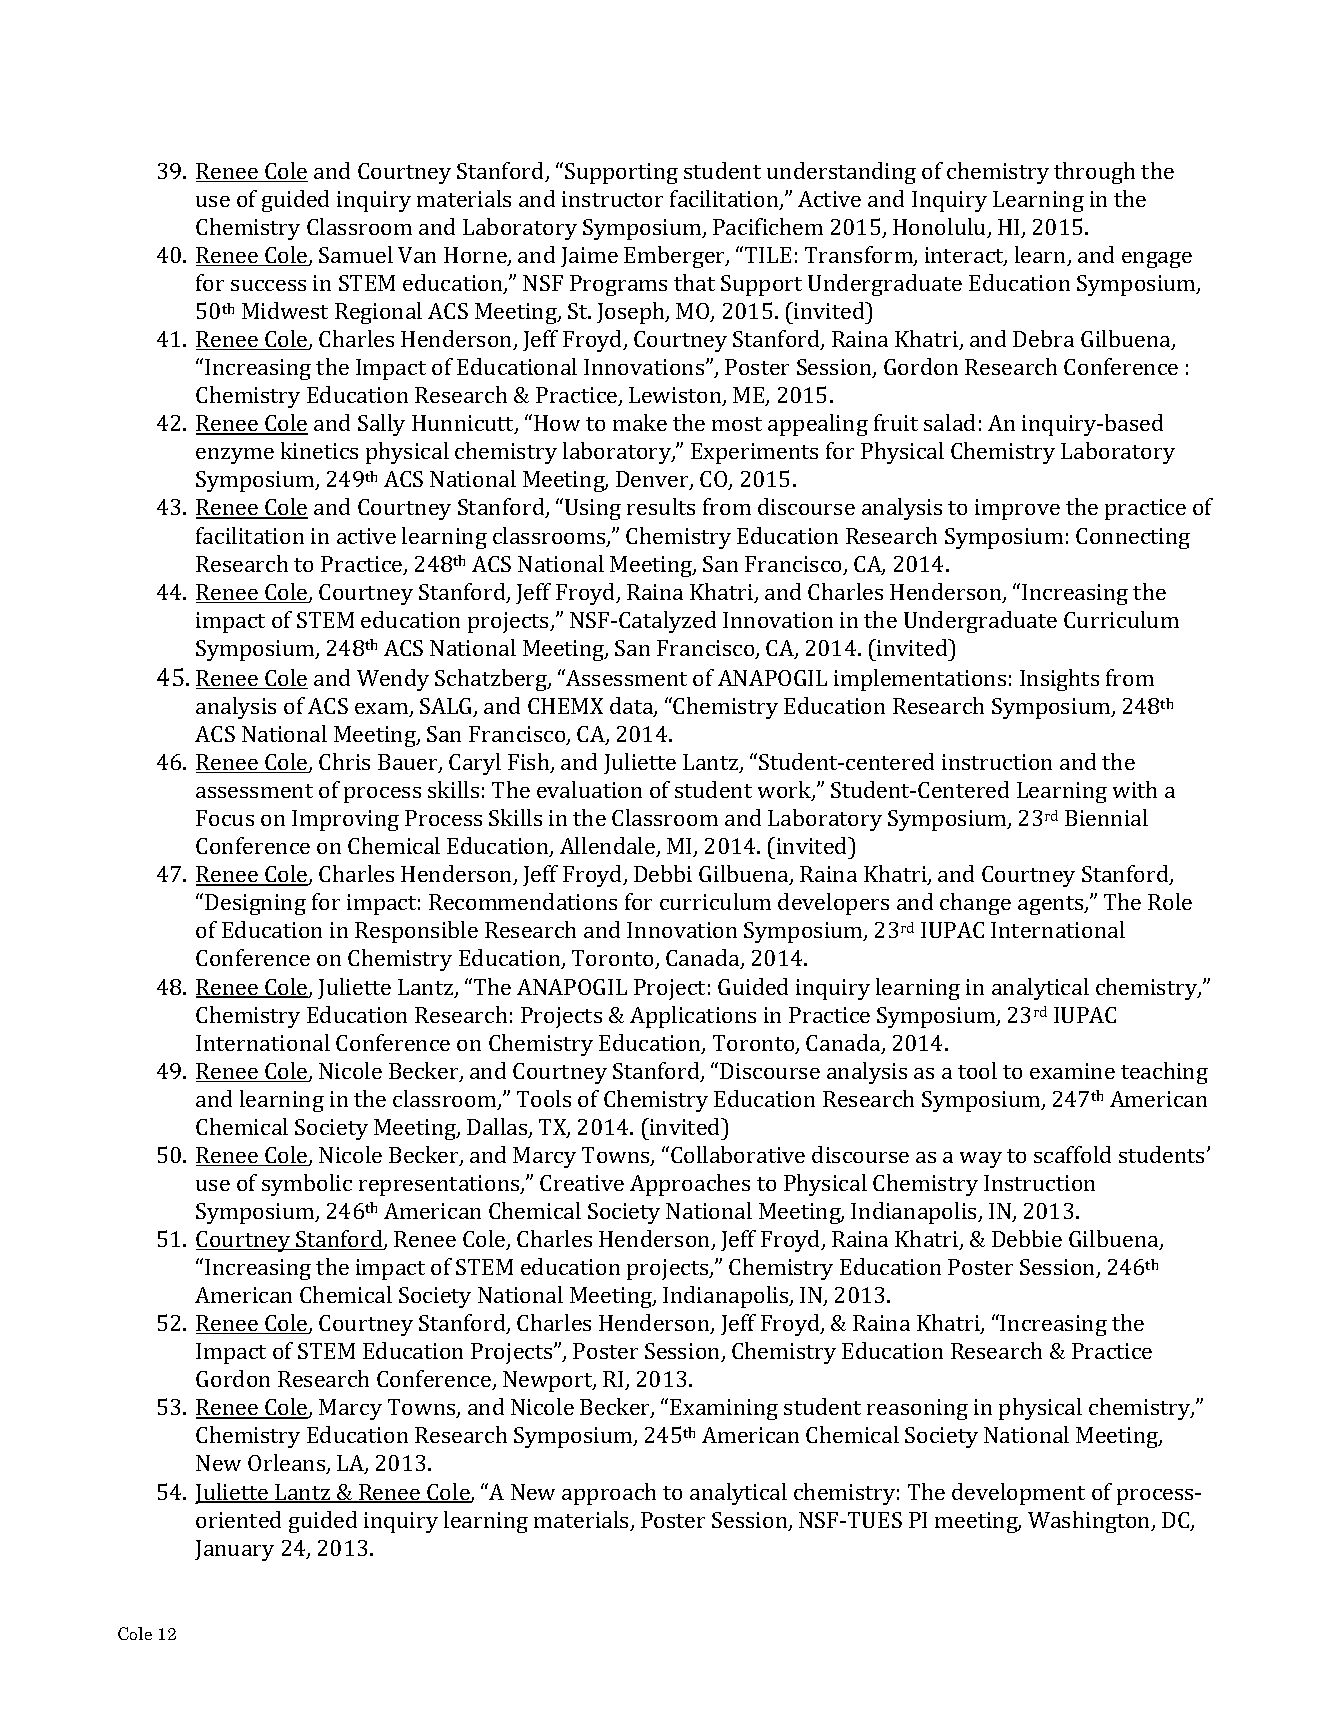  I want to click on symbolic, so click(307, 1185).
